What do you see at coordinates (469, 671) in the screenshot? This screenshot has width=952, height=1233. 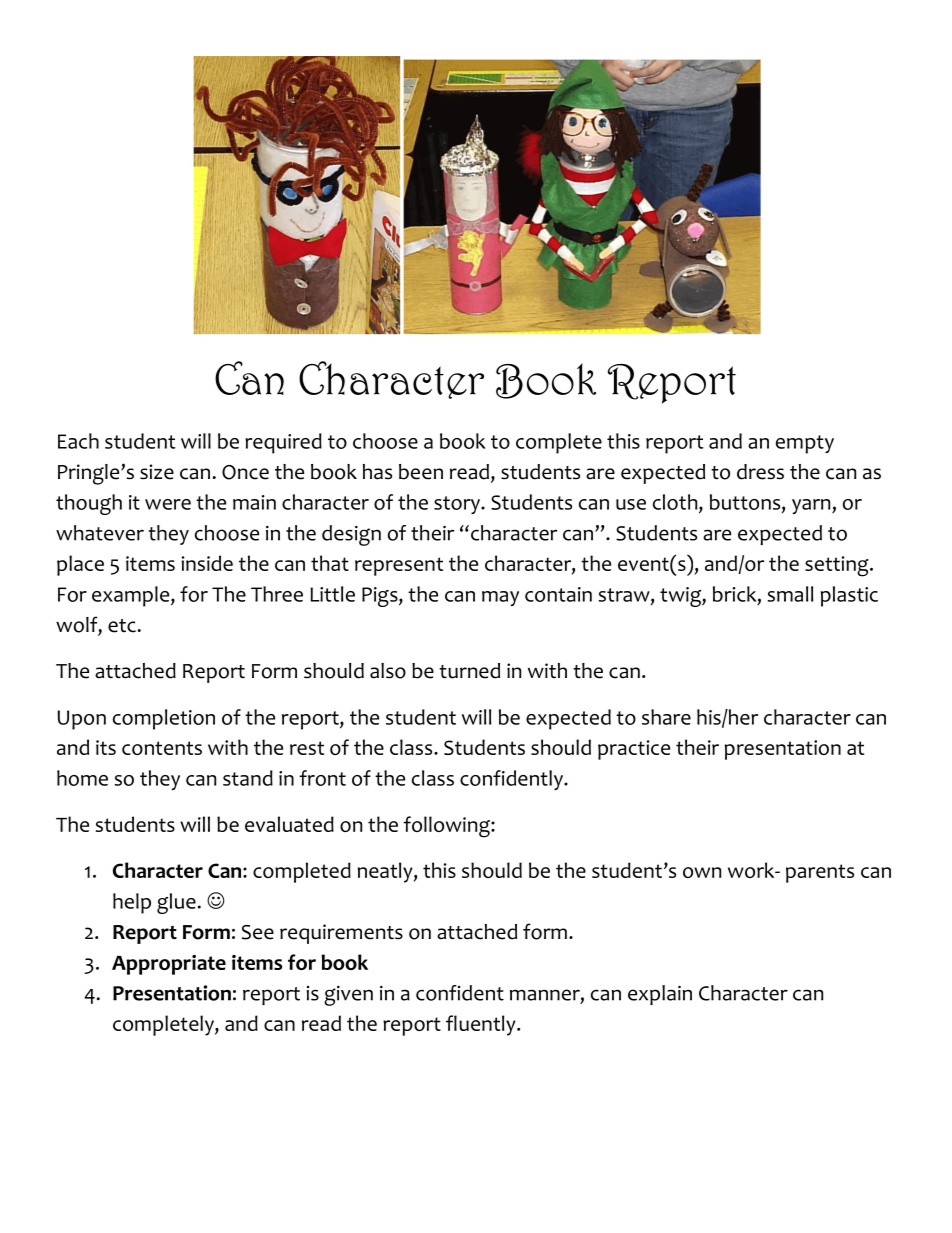 I see `turned` at bounding box center [469, 671].
